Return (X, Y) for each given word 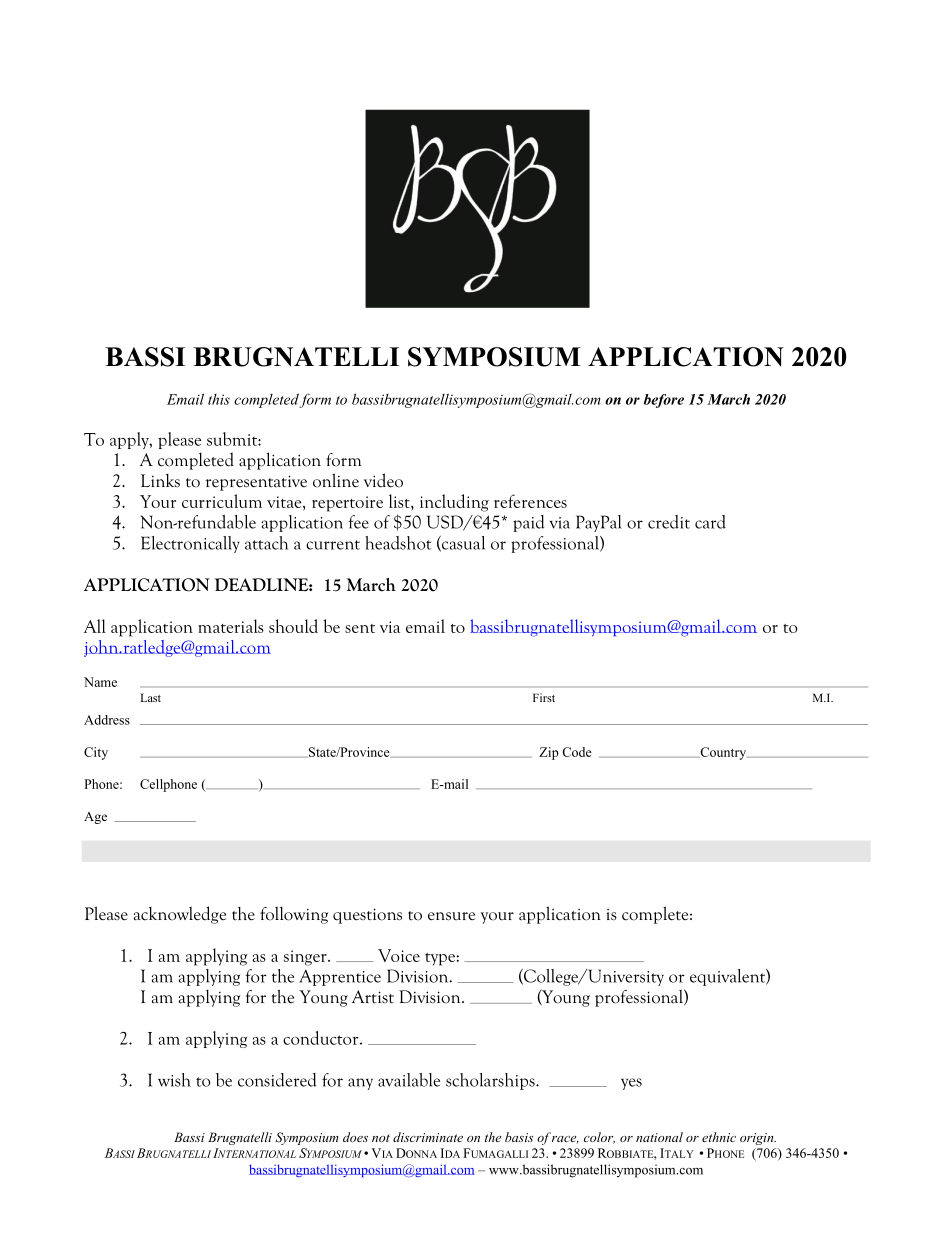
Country (723, 753)
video (383, 480)
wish (174, 1080)
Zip (549, 753)
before (663, 401)
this (219, 399)
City (96, 753)
